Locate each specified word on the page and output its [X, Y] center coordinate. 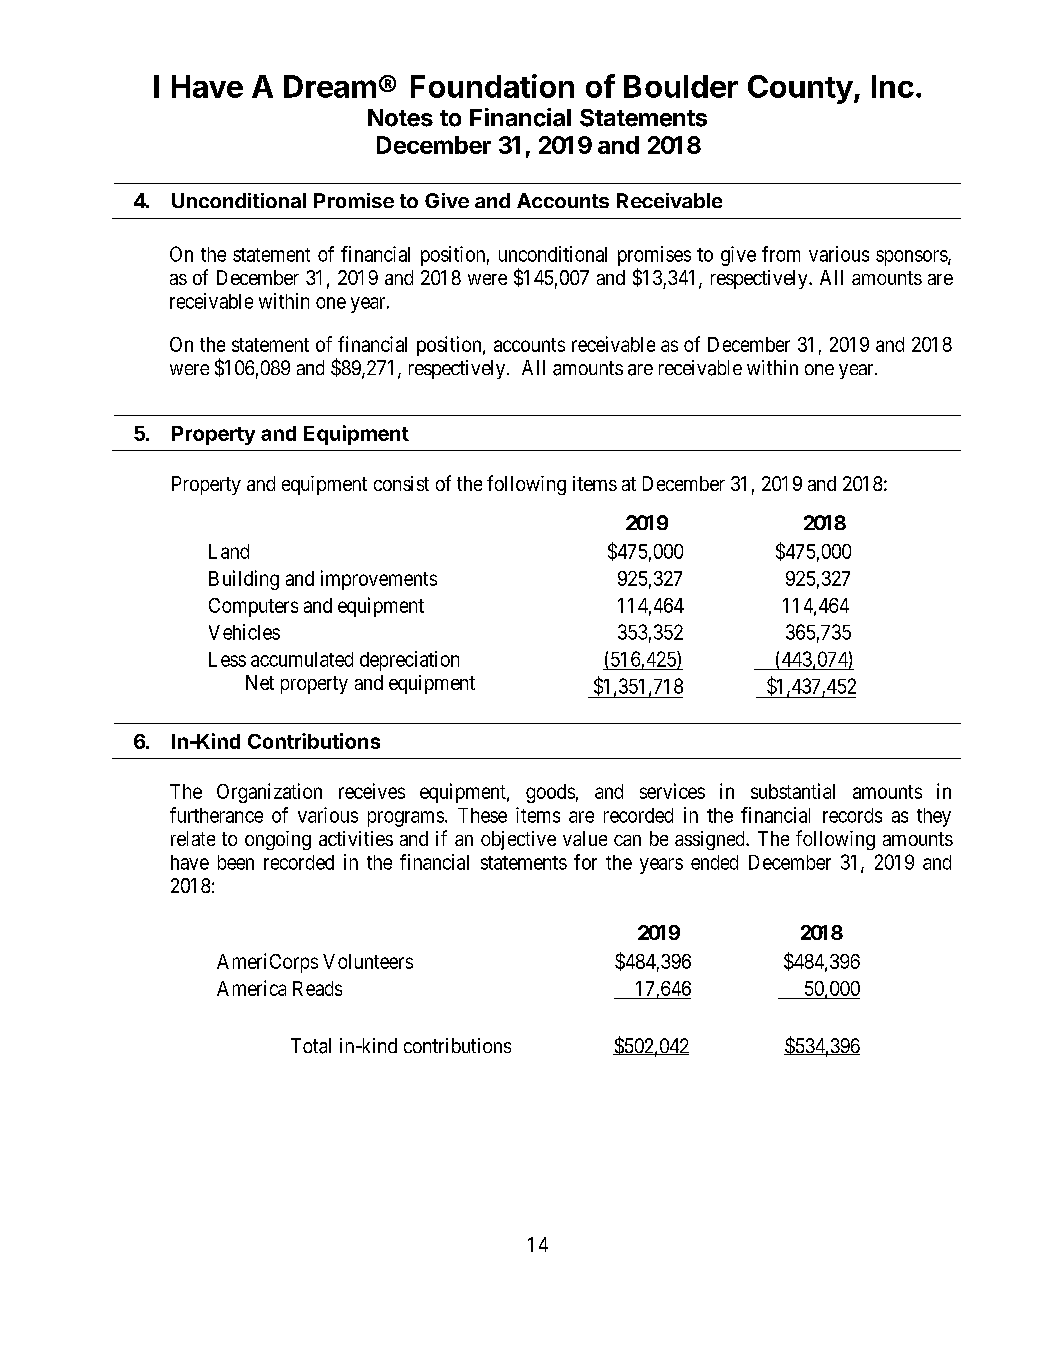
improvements [379, 580]
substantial [793, 791]
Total [311, 1046]
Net [260, 682]
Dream [330, 86]
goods [550, 793]
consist [401, 483]
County [800, 89]
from [781, 254]
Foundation [492, 86]
